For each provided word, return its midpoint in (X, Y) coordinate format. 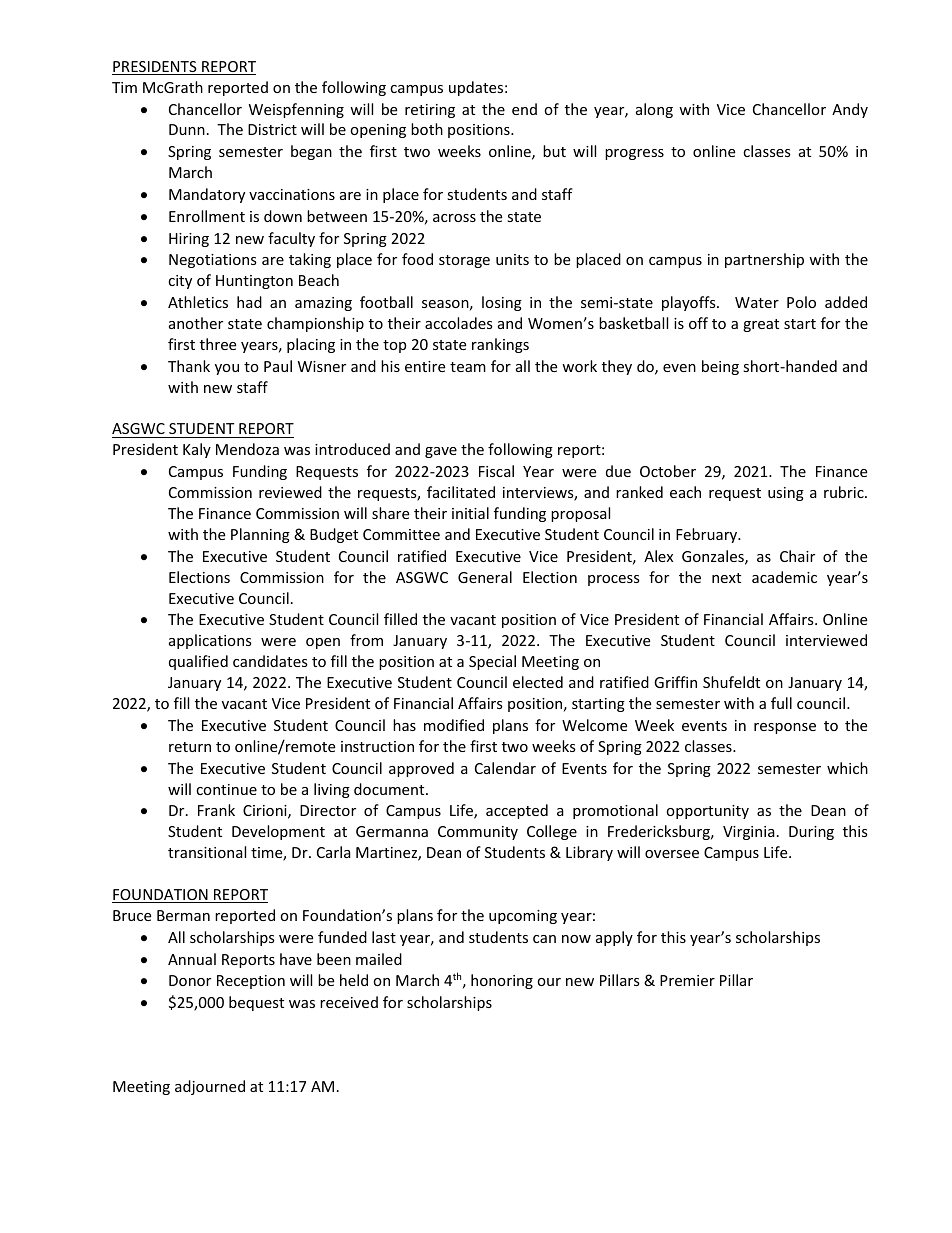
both (427, 129)
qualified (198, 662)
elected (538, 682)
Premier (687, 980)
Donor (190, 980)
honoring (502, 981)
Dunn (187, 129)
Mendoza (247, 449)
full (781, 703)
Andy (850, 110)
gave (441, 452)
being (720, 367)
